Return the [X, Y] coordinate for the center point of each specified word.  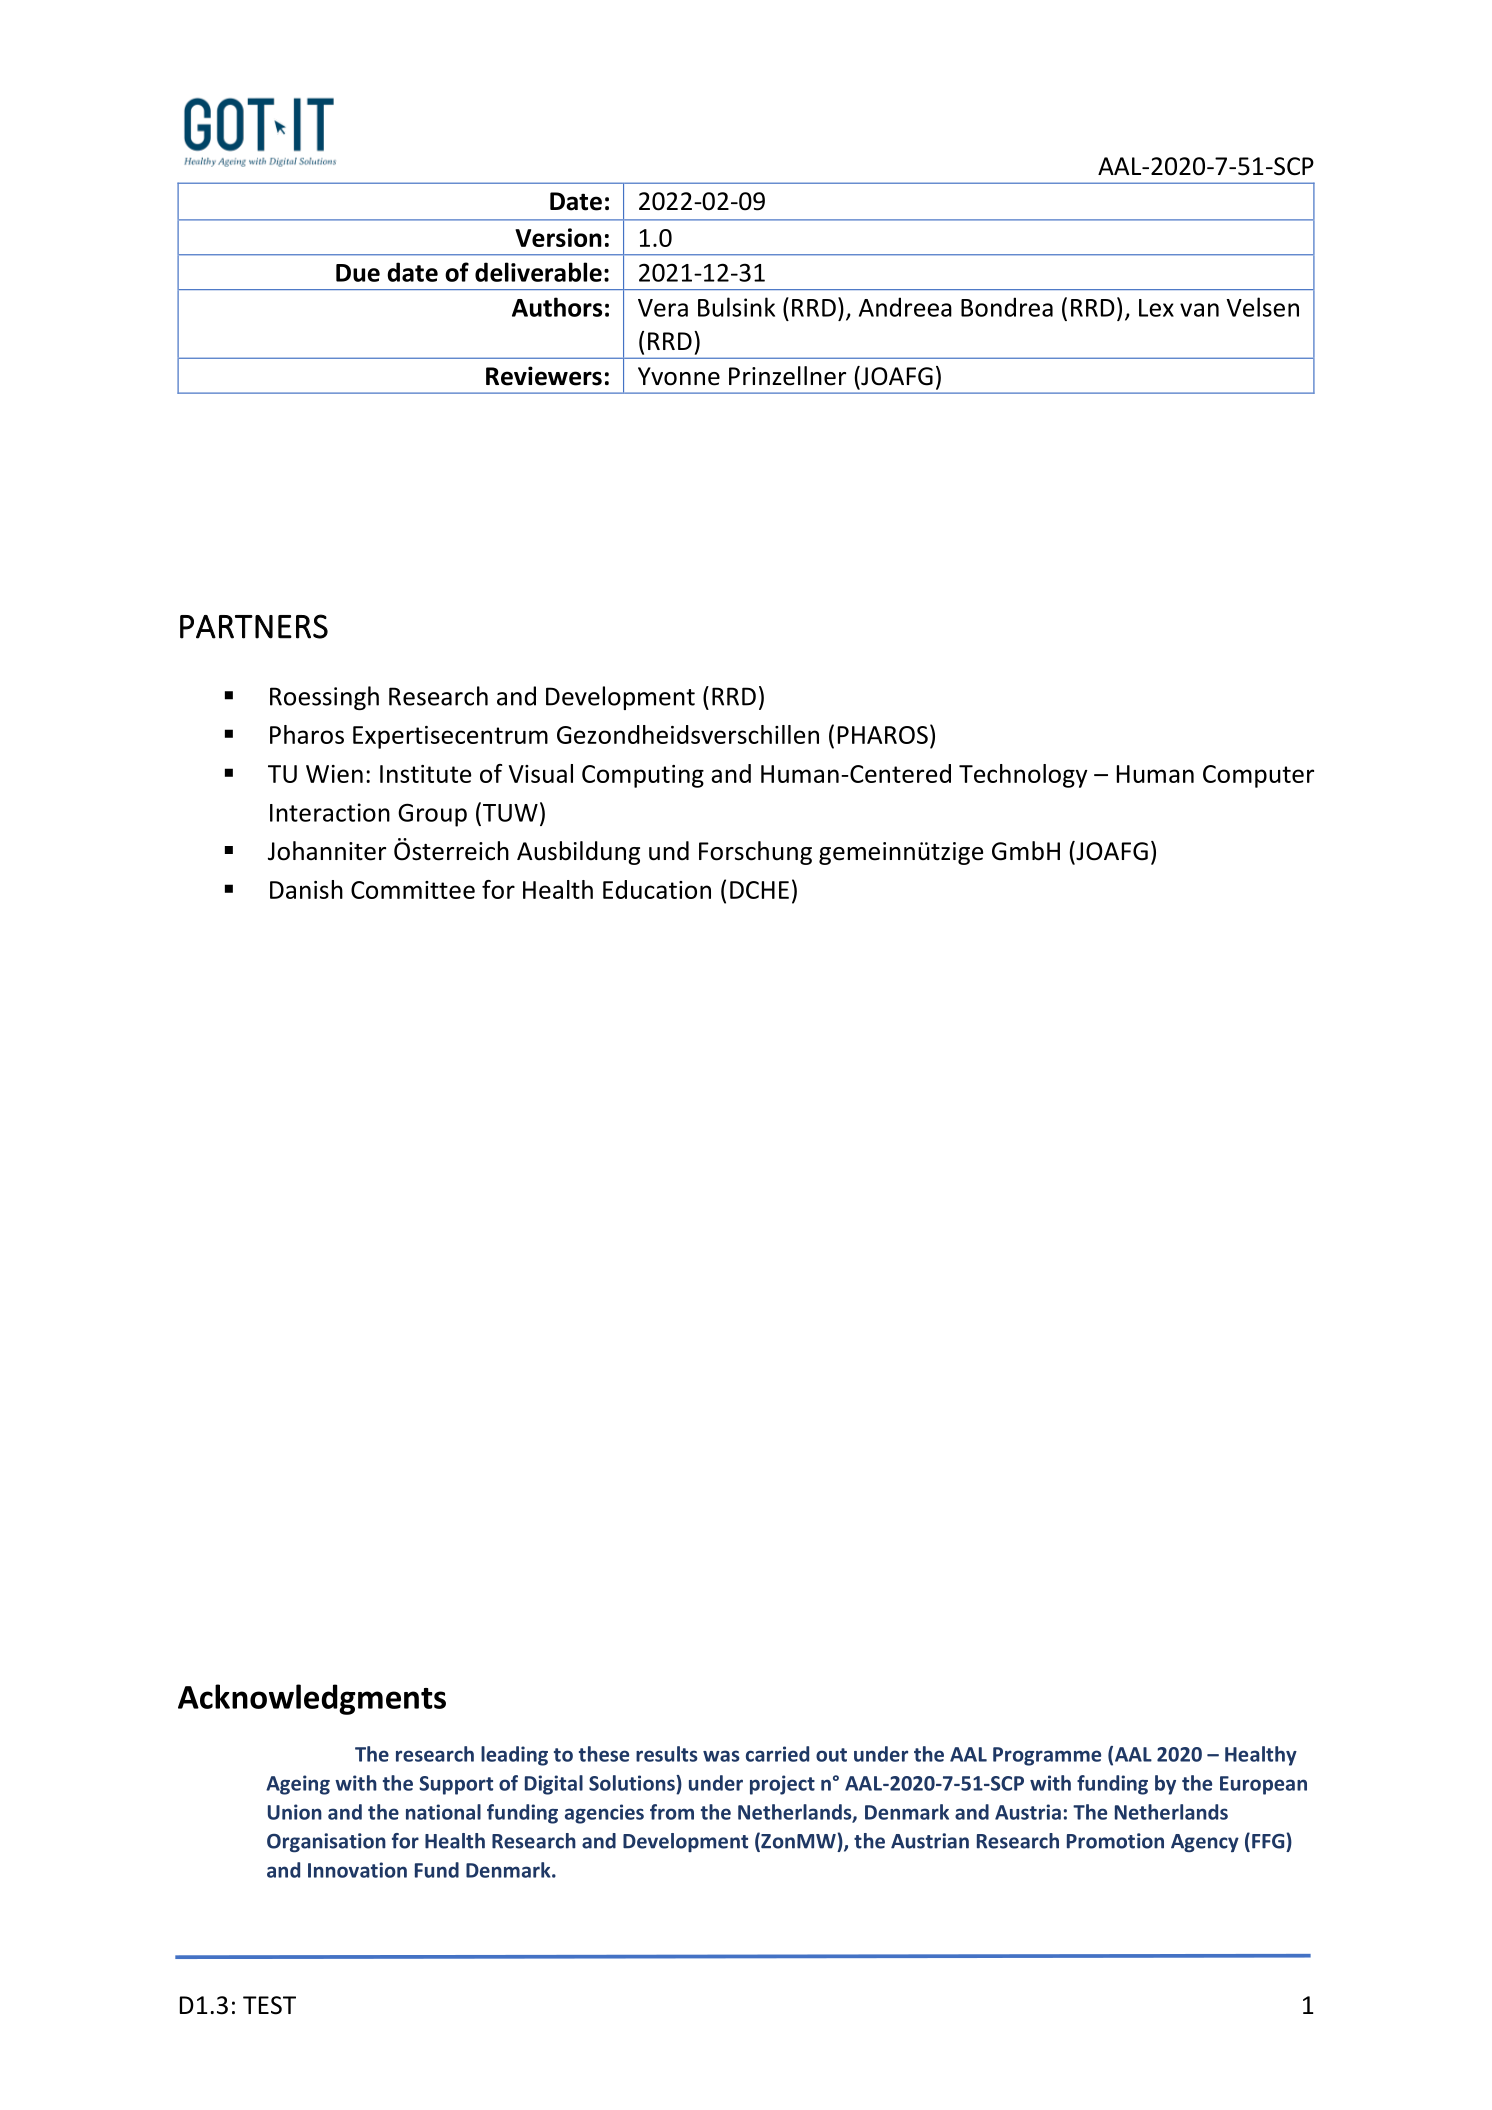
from [672, 1812]
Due [358, 273]
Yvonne [679, 376]
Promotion [1115, 1841]
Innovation [357, 1870]
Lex [1156, 308]
